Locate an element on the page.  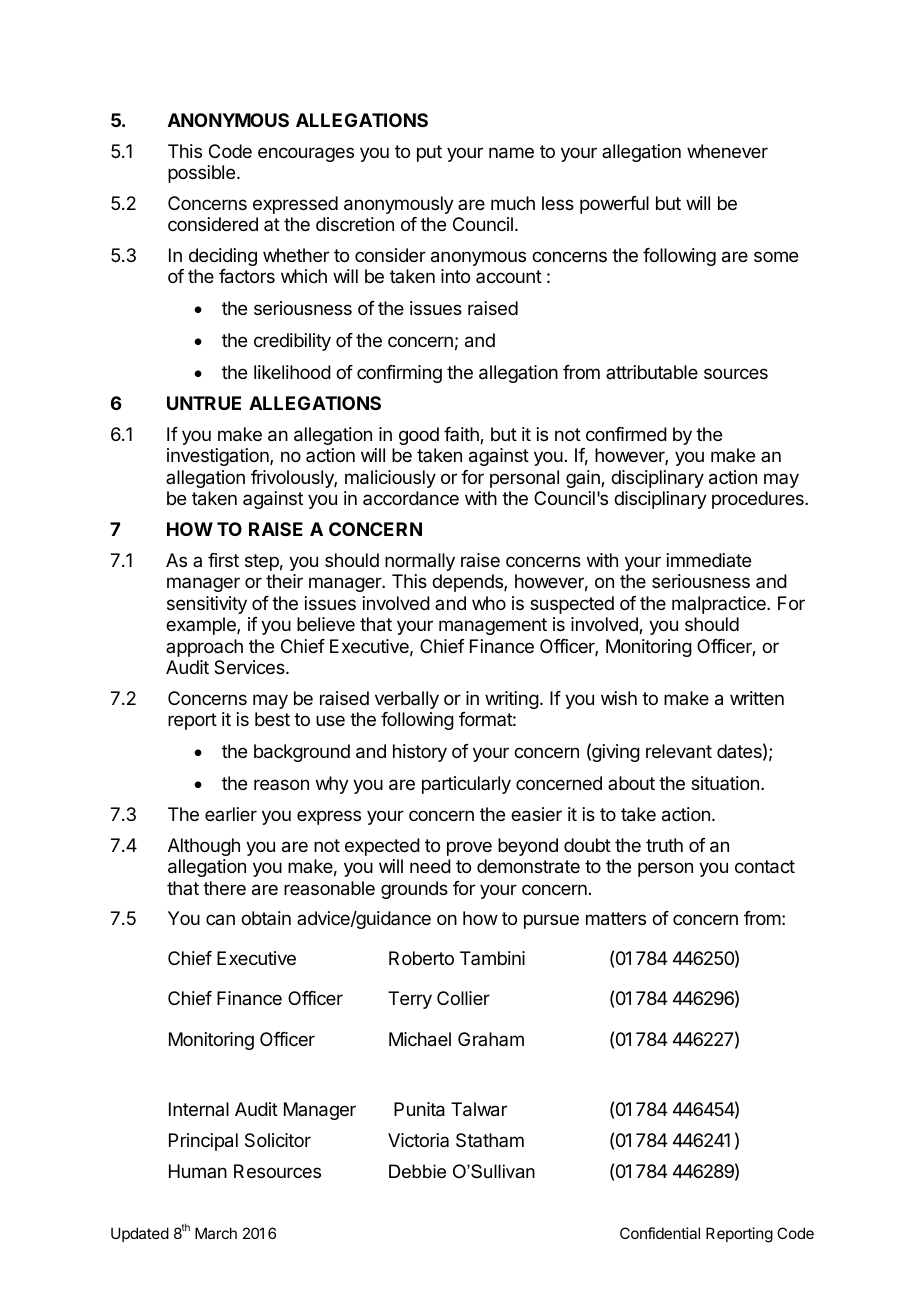
verbally is located at coordinates (407, 700).
